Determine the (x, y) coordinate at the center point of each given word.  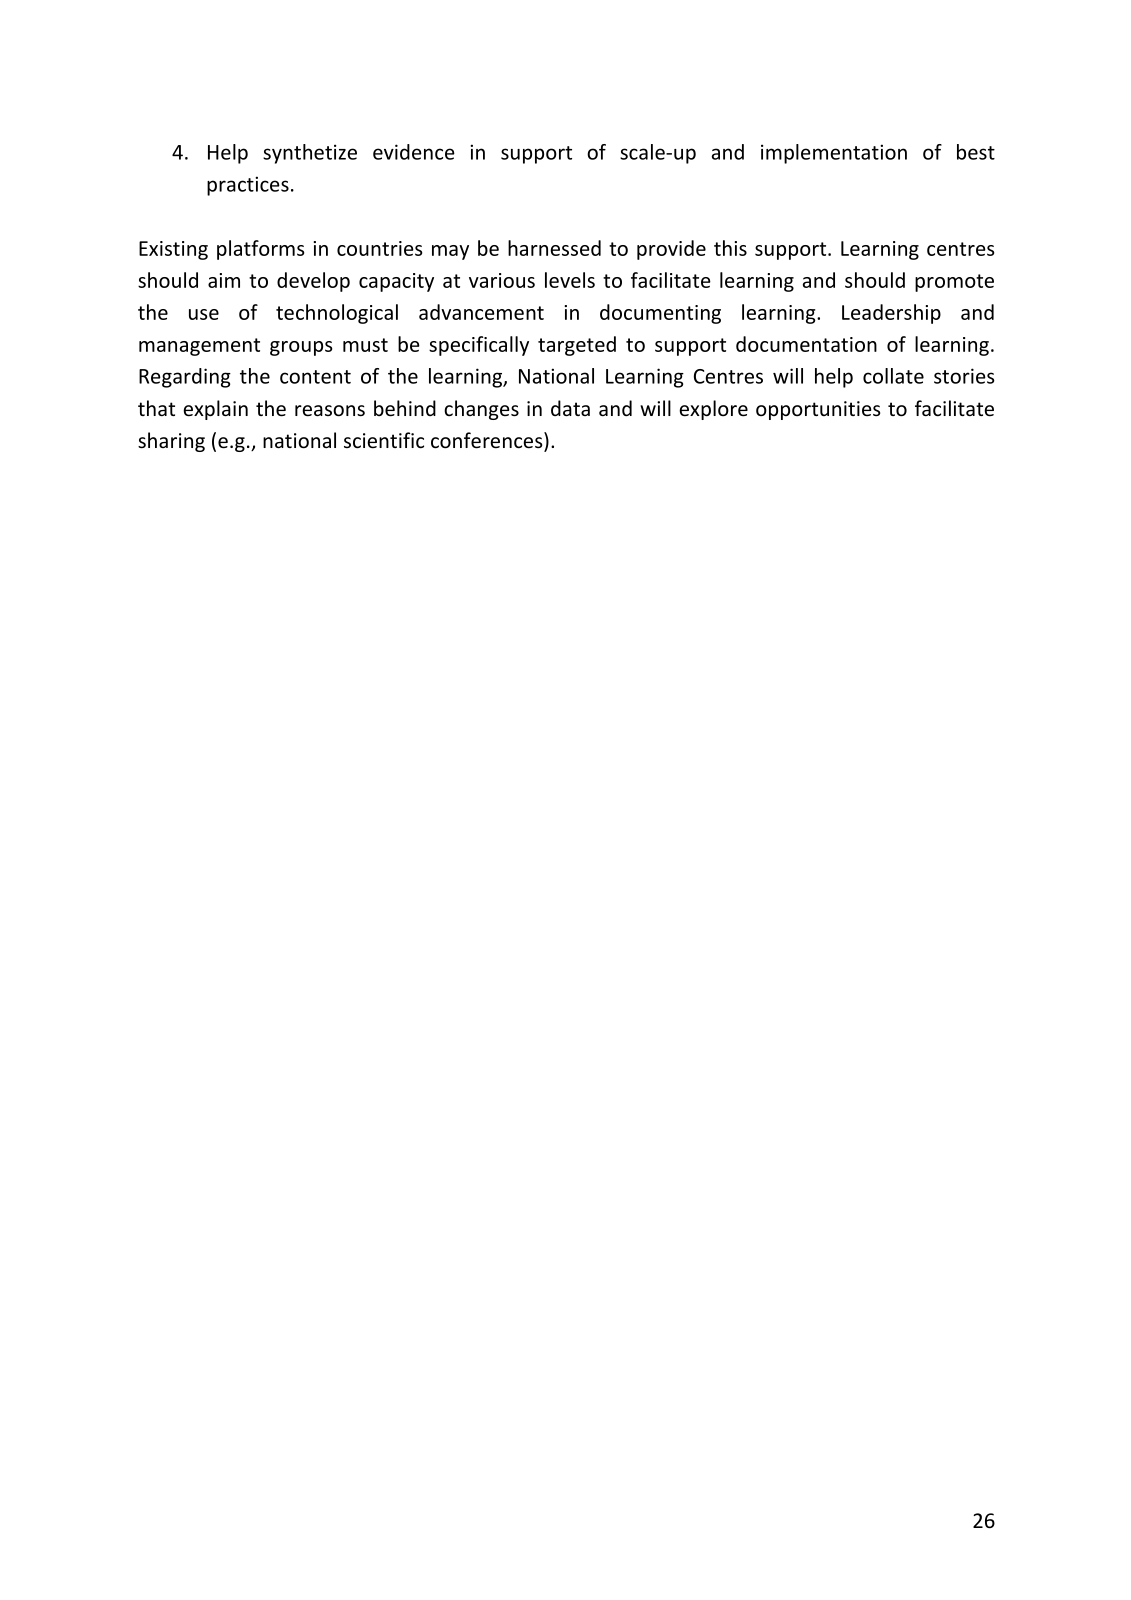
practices (248, 186)
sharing (171, 442)
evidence (414, 152)
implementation (834, 154)
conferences (488, 441)
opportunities (818, 410)
